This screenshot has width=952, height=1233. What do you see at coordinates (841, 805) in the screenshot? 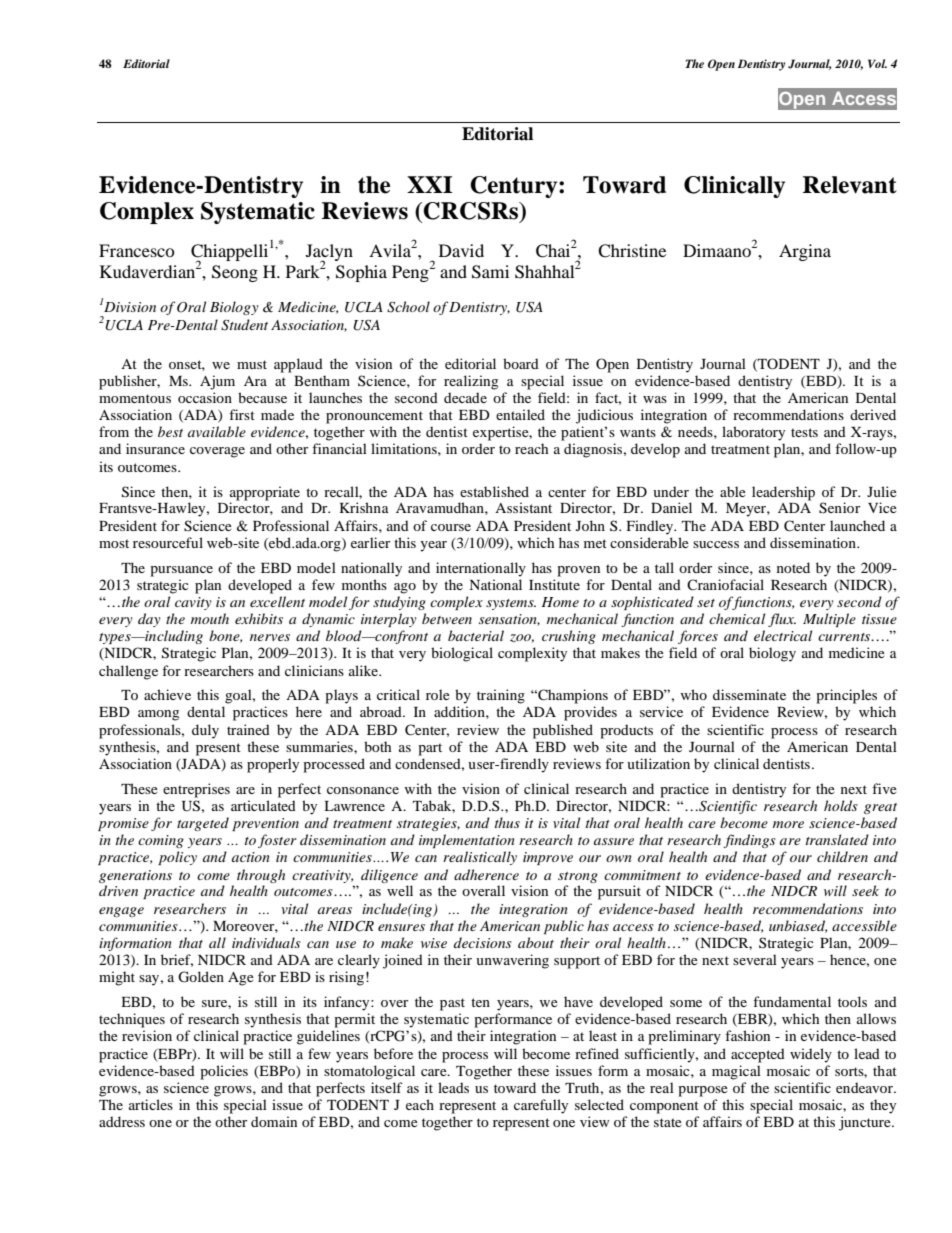
I see `holds` at bounding box center [841, 805].
